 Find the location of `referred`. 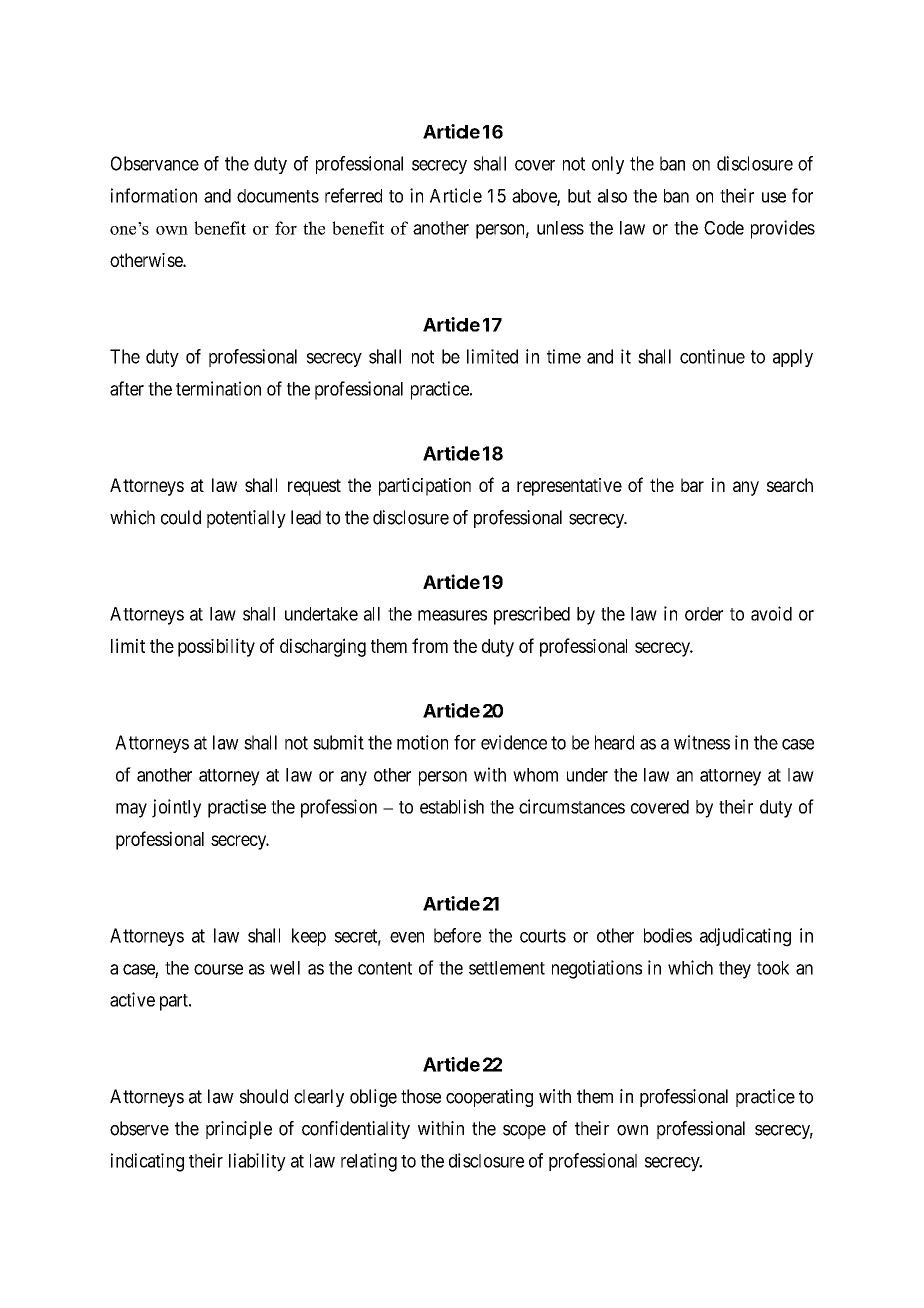

referred is located at coordinates (353, 195).
